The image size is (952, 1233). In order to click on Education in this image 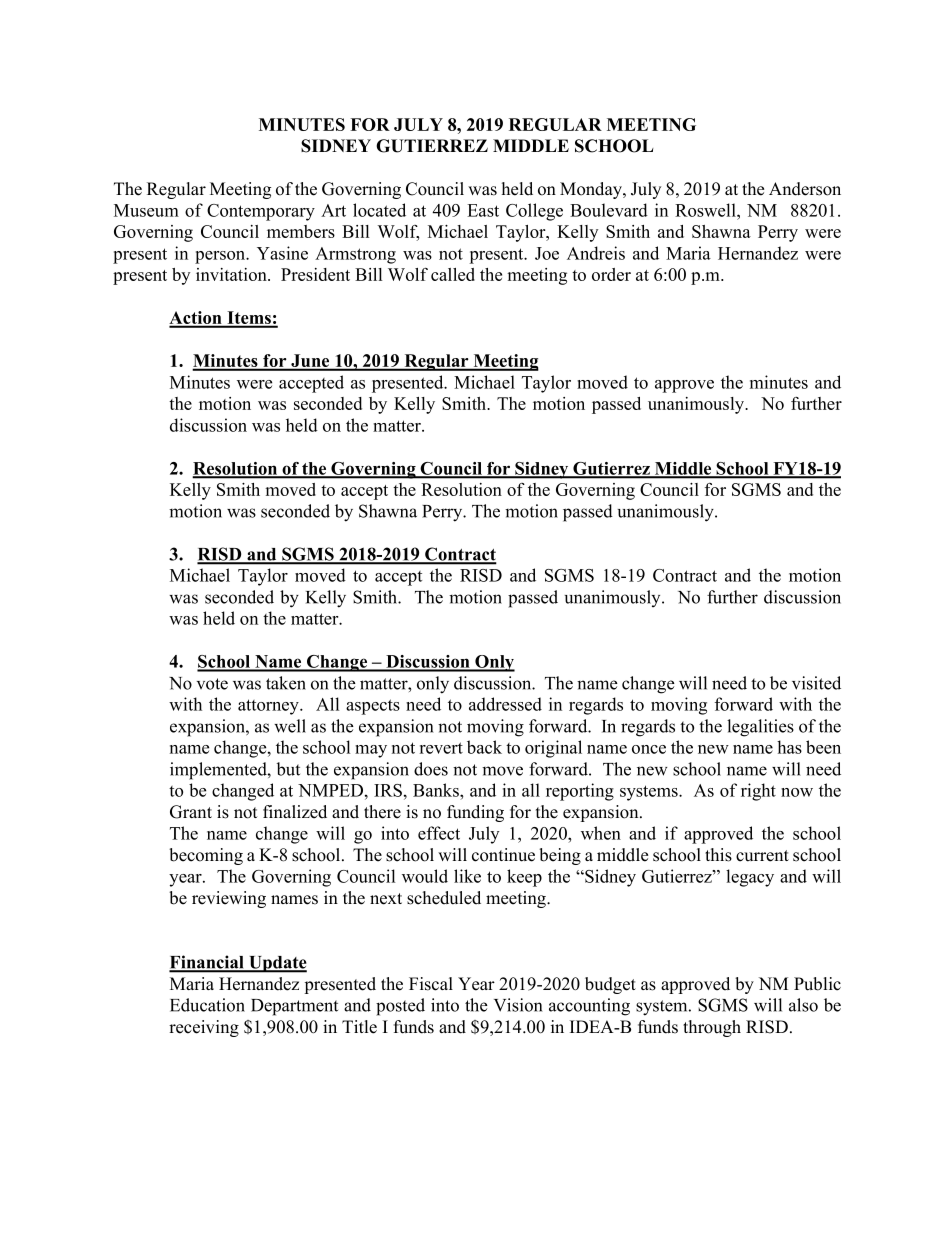, I will do `click(207, 1005)`.
